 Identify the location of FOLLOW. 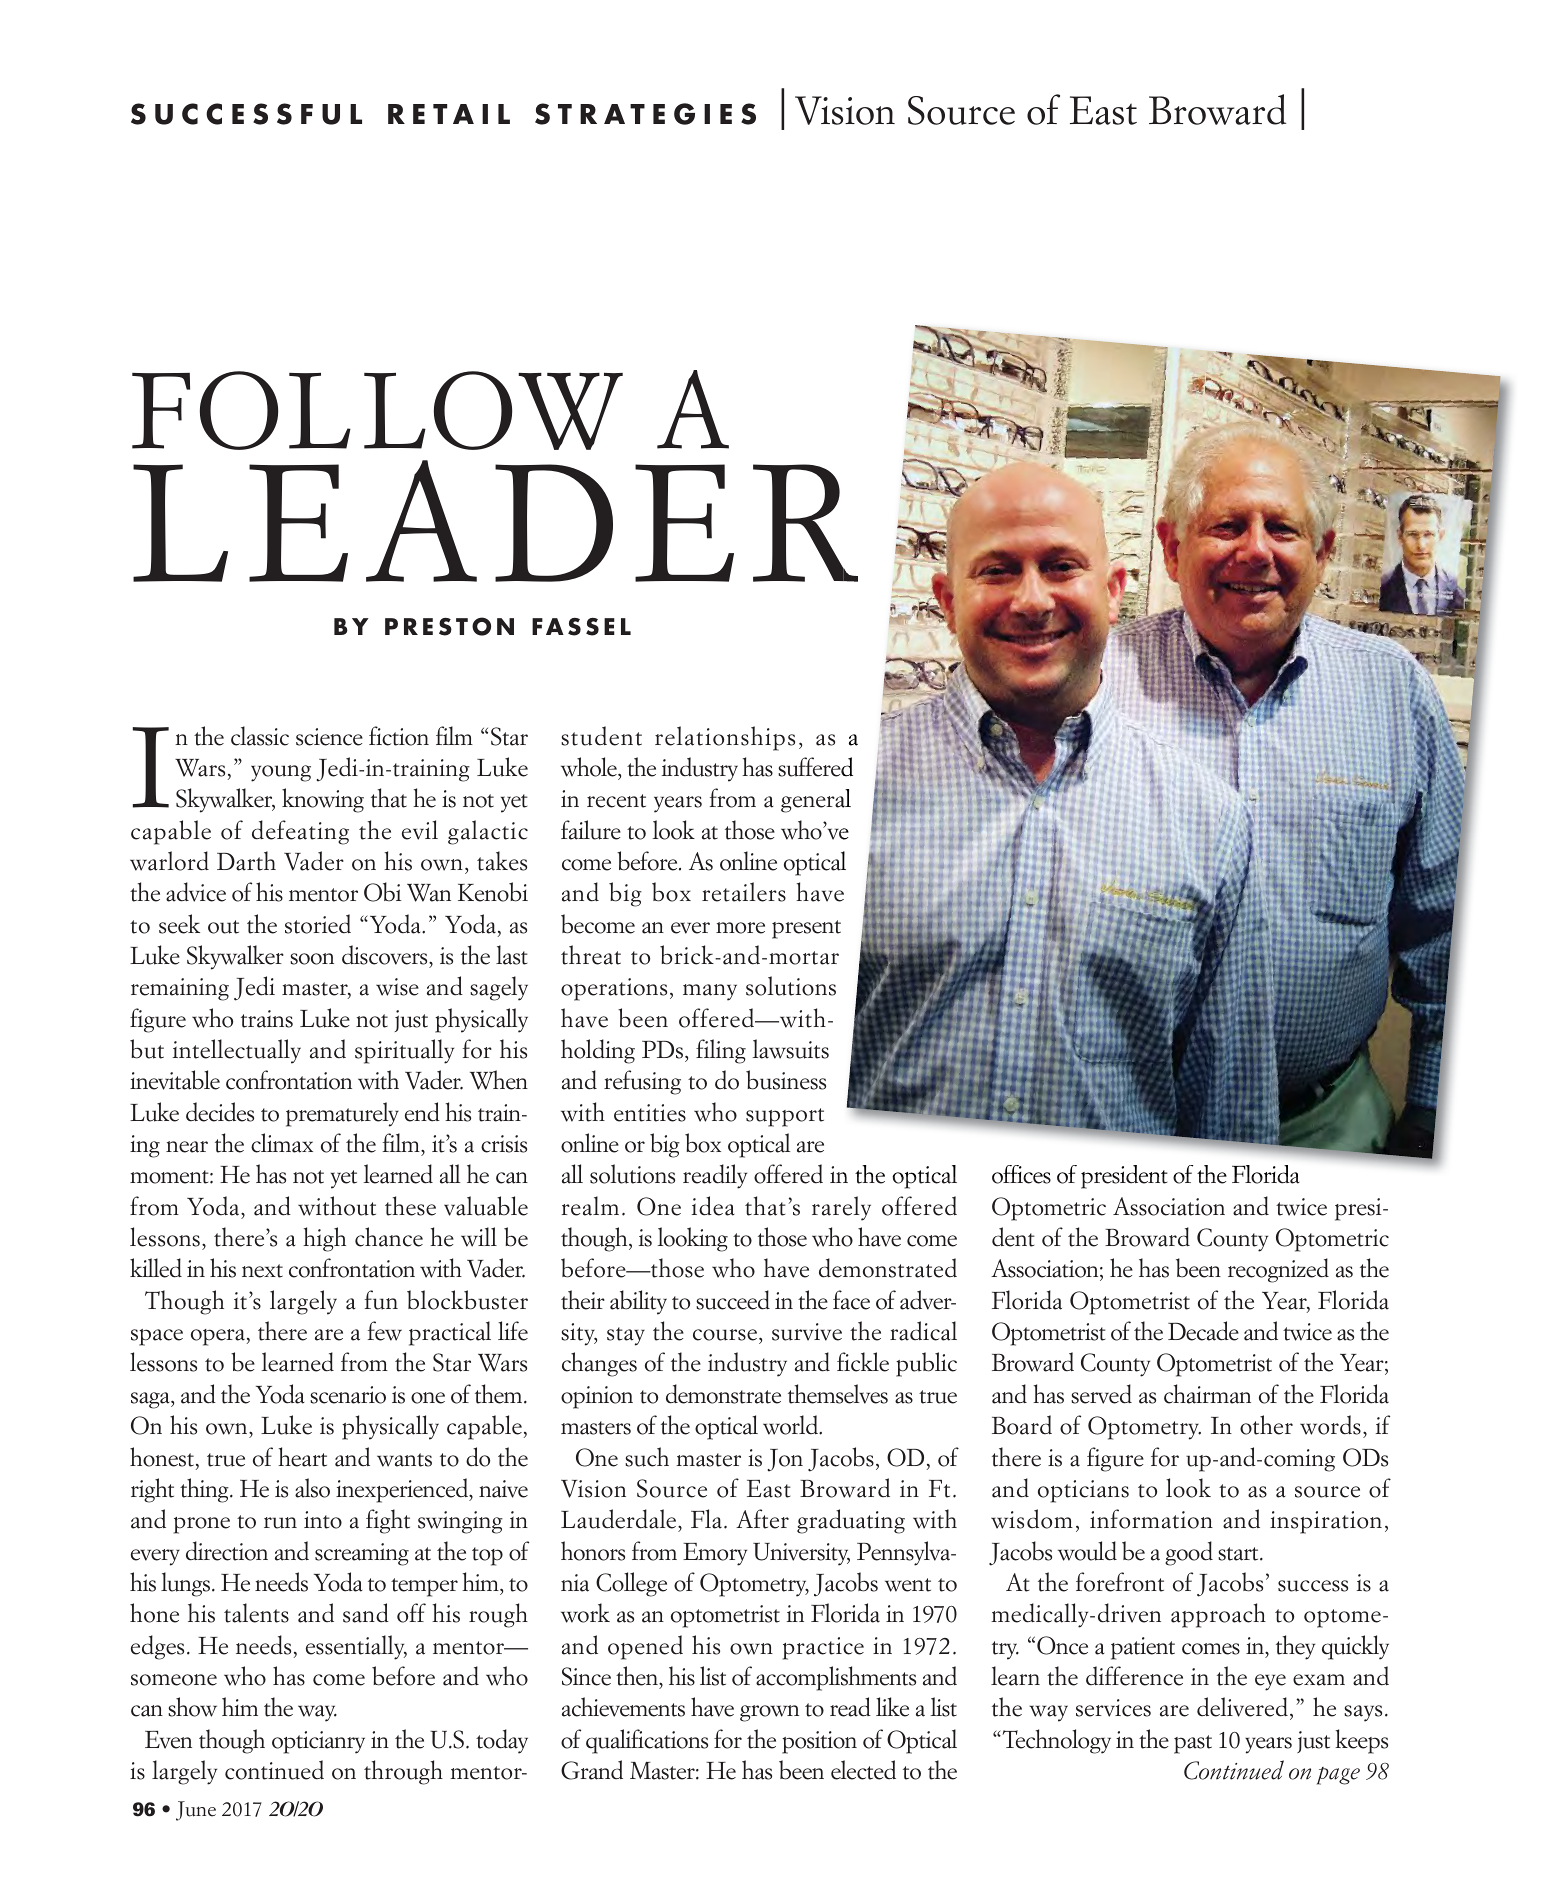
(377, 410).
